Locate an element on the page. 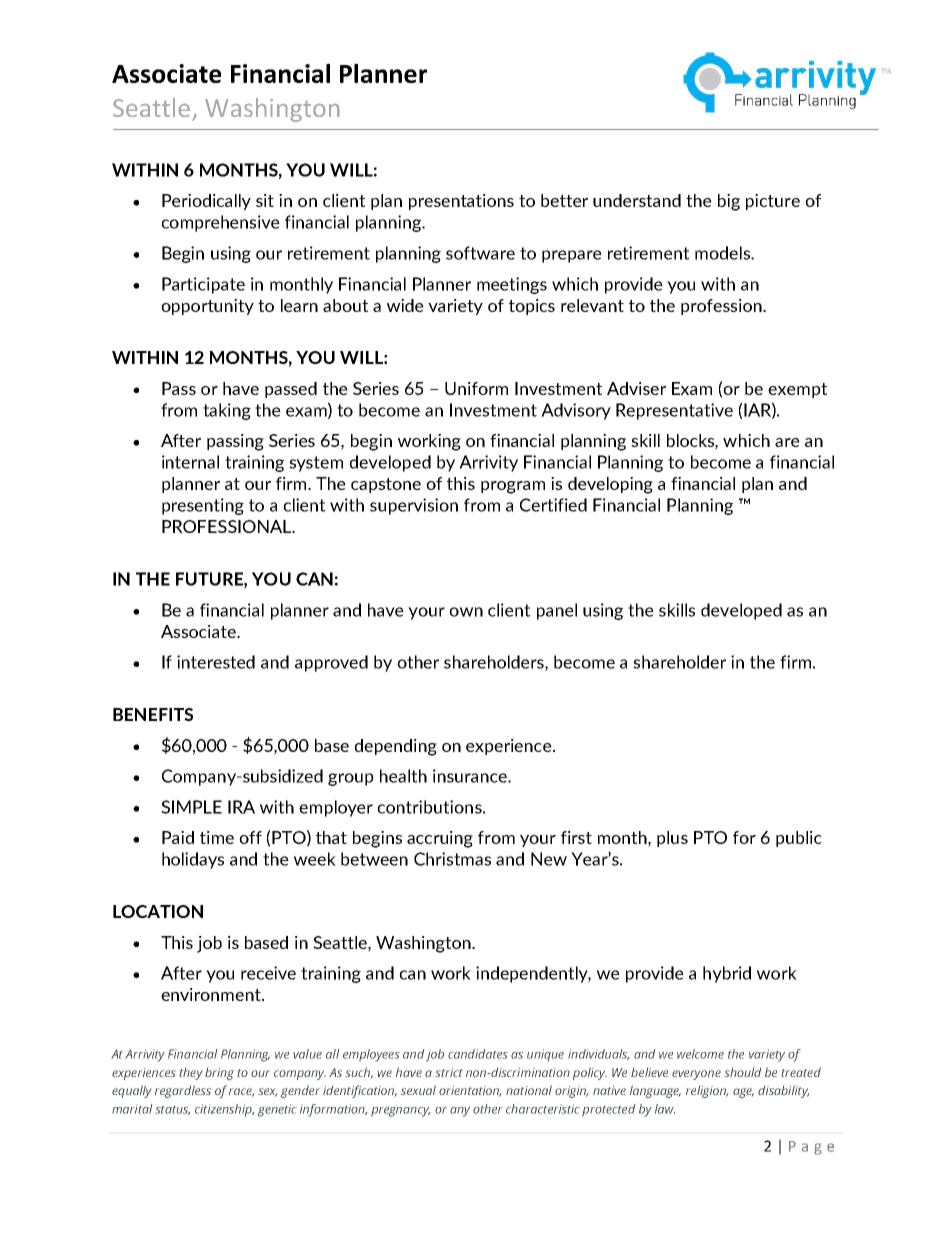 This image has height=1233, width=952. Representative is located at coordinates (674, 411).
